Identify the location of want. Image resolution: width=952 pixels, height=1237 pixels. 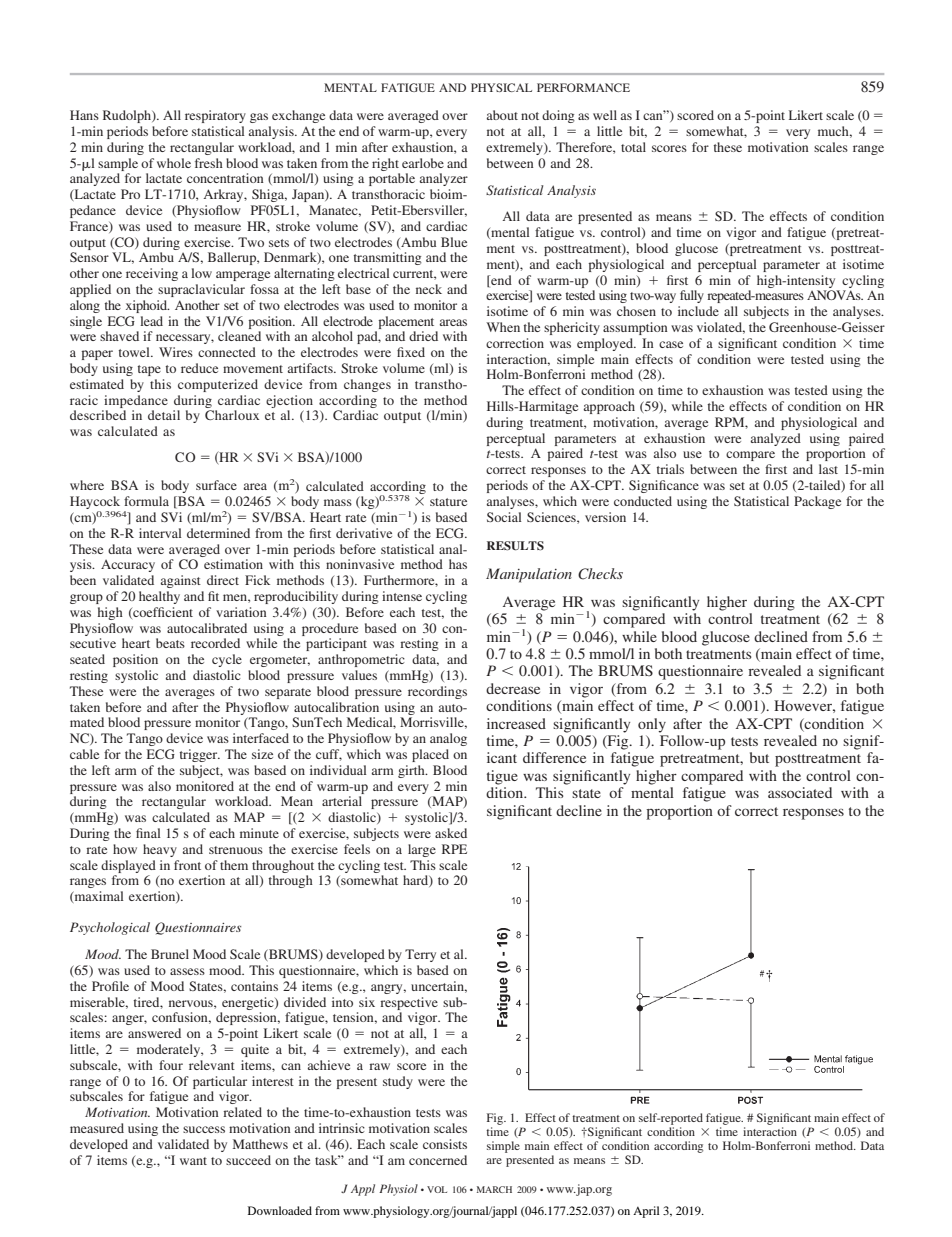
(193, 1161).
